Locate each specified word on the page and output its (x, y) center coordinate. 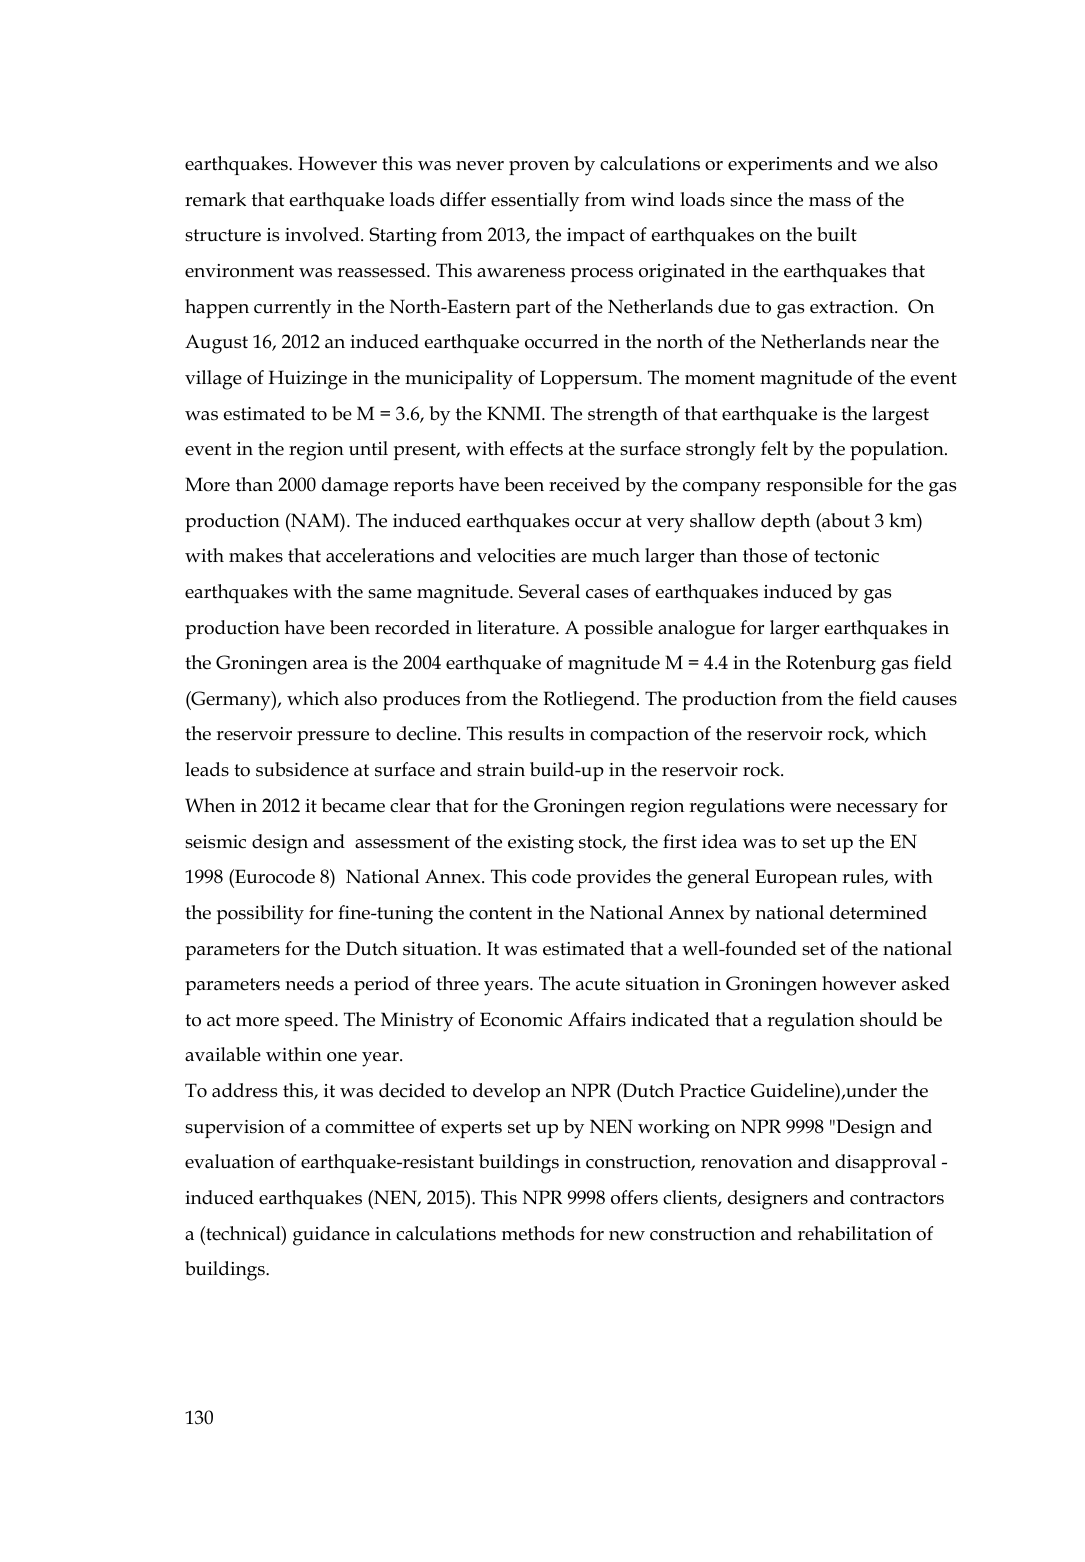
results (536, 733)
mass (830, 202)
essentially (535, 202)
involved (323, 234)
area (330, 665)
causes (929, 701)
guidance (331, 1236)
